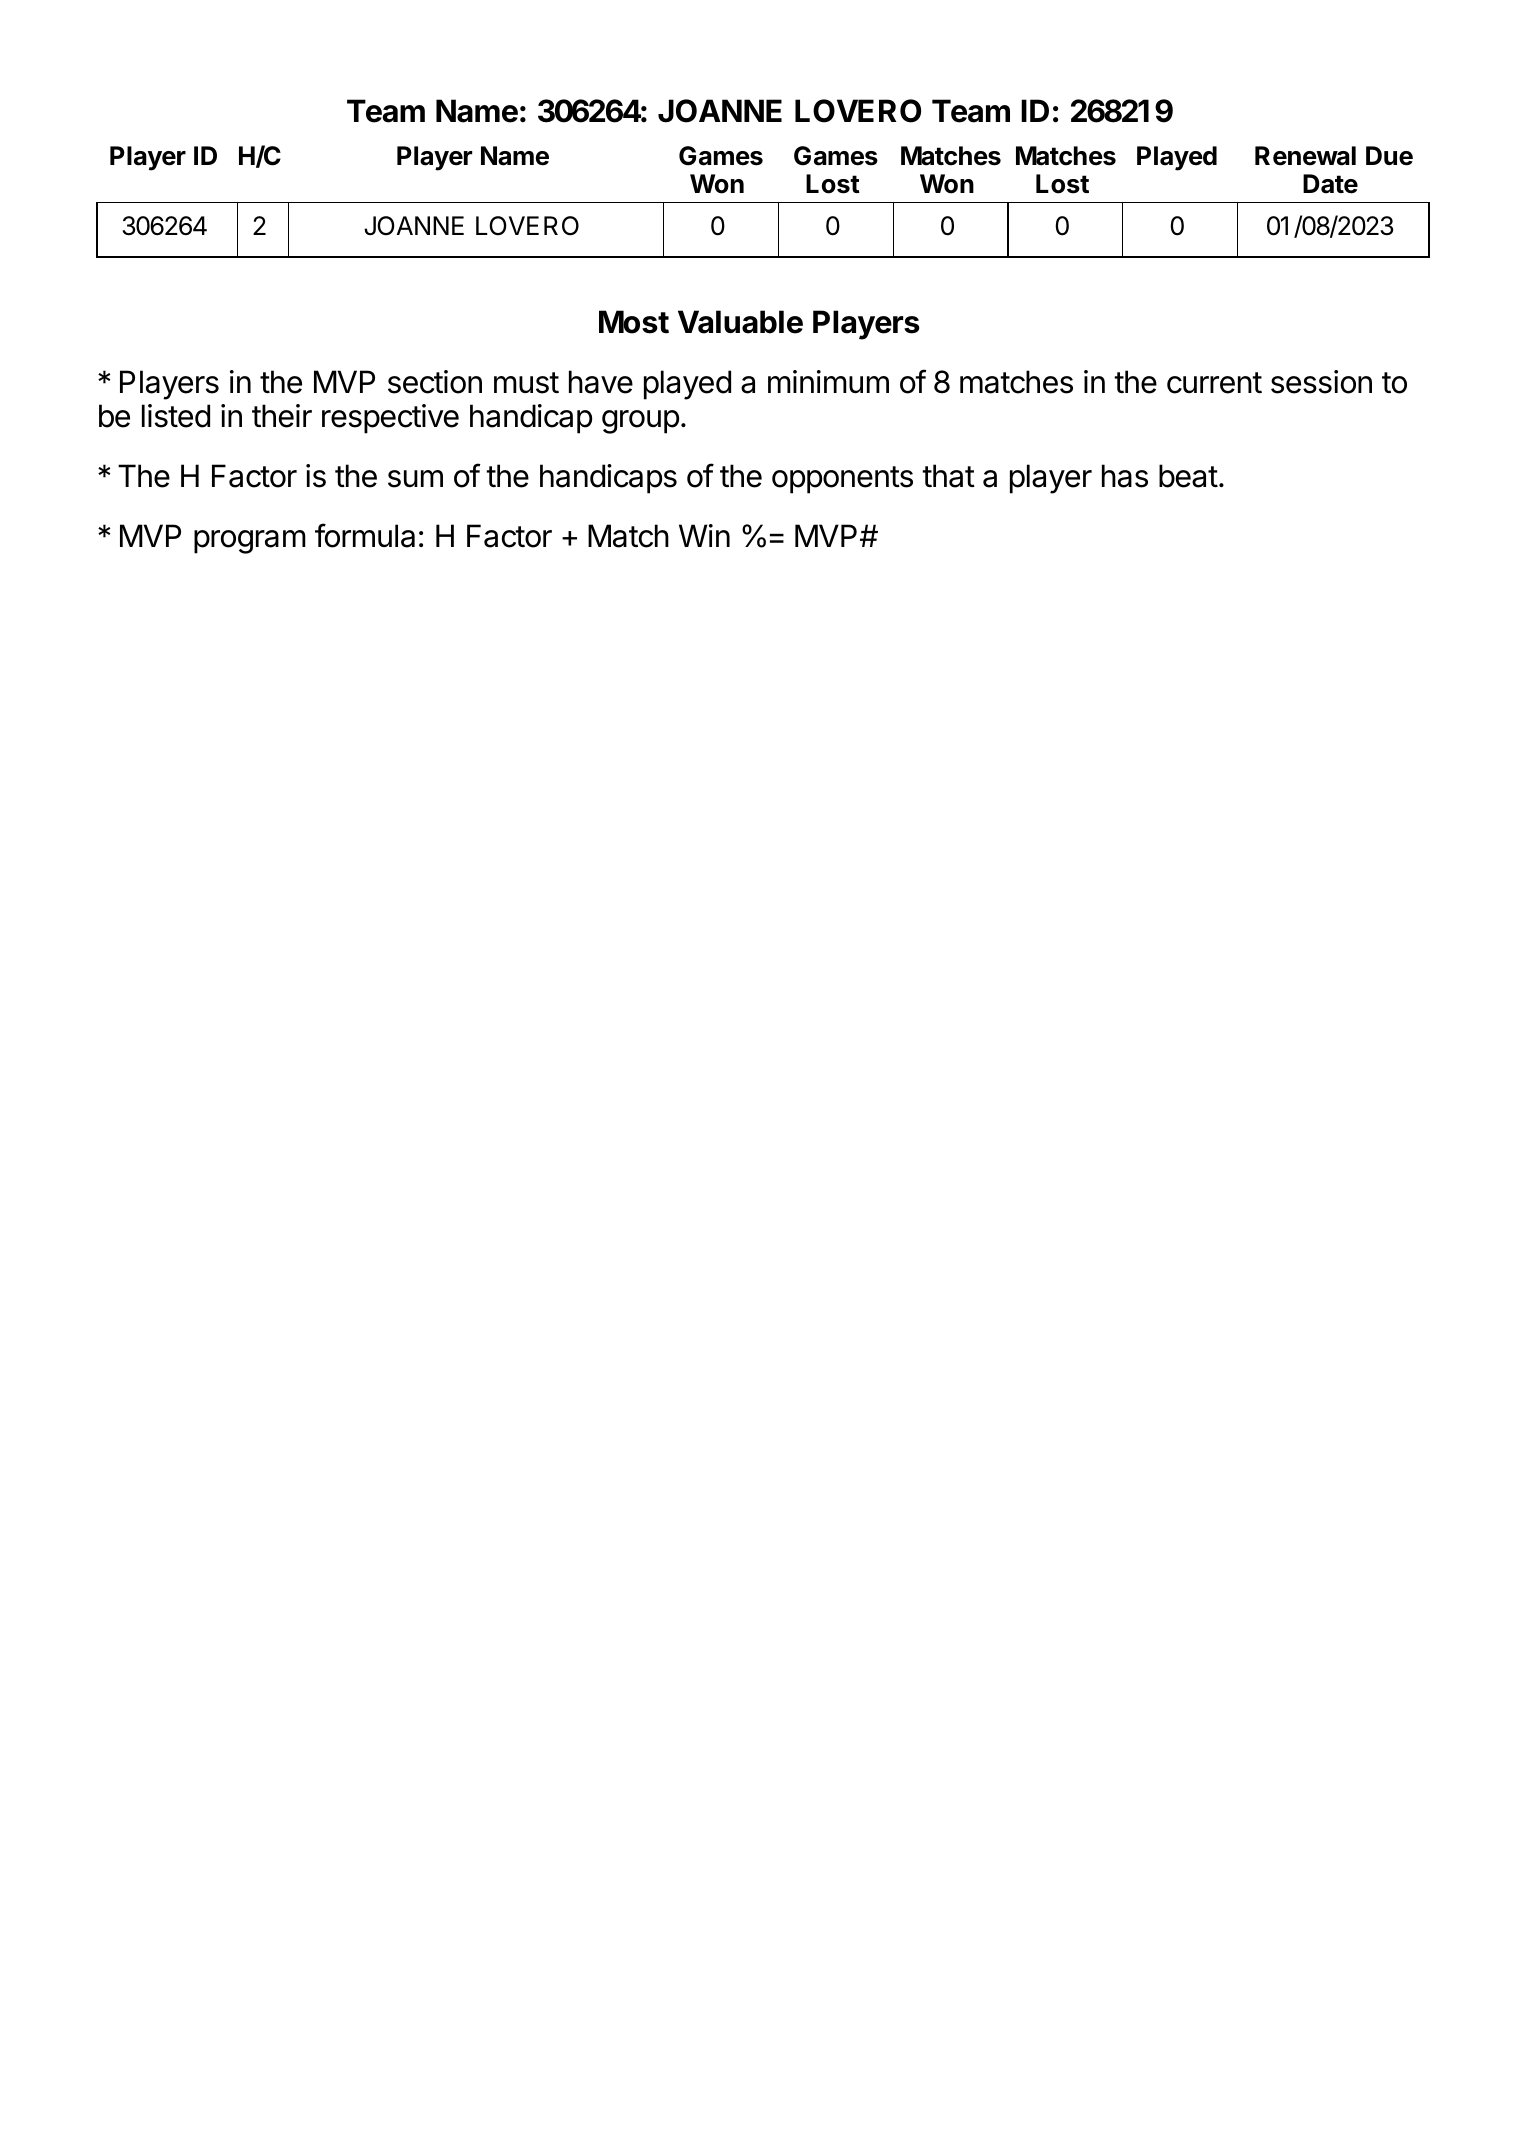 This screenshot has height=2156, width=1526. What do you see at coordinates (640, 422) in the screenshot?
I see `group` at bounding box center [640, 422].
